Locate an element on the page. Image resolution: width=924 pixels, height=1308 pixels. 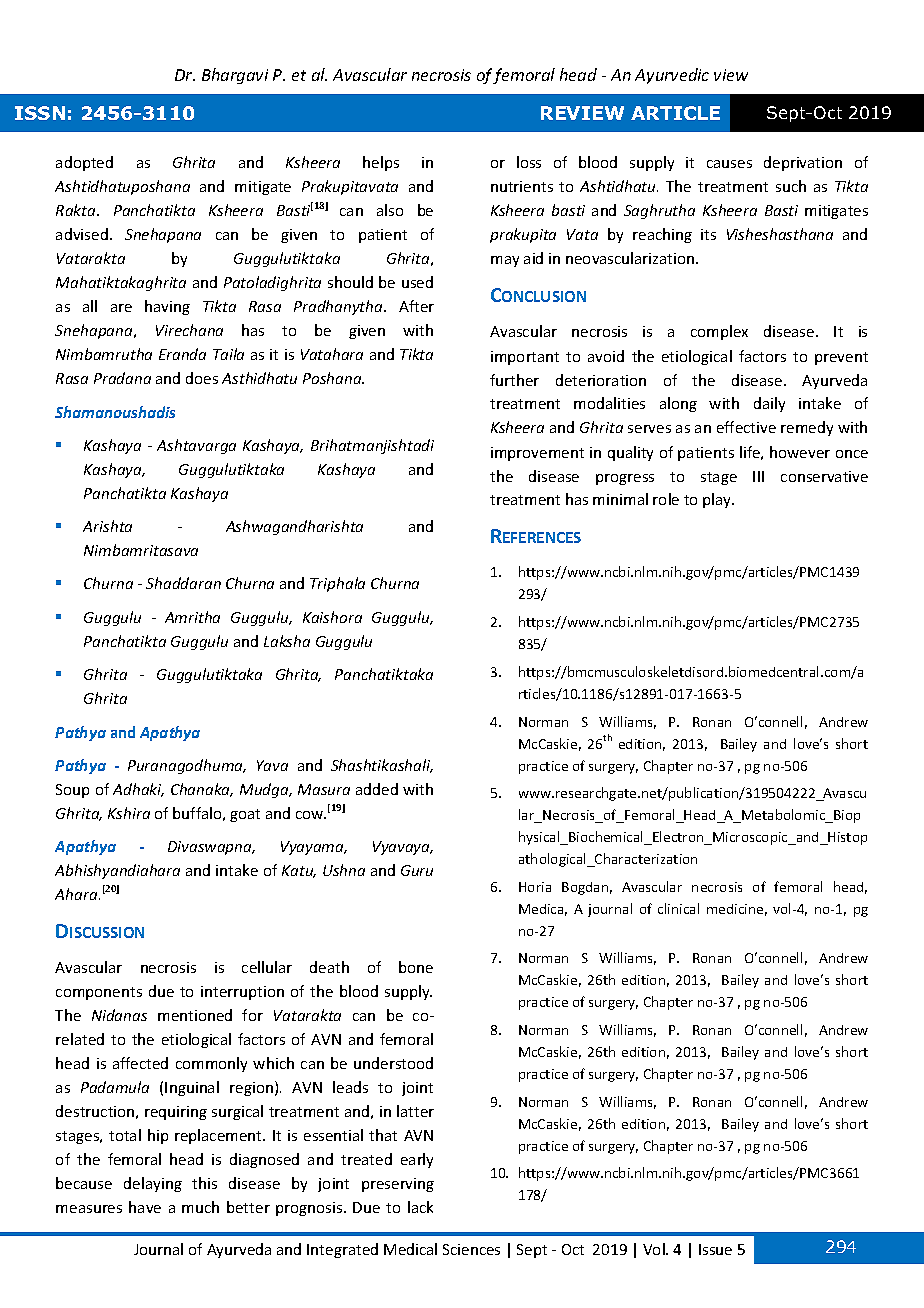
bone is located at coordinates (416, 967).
